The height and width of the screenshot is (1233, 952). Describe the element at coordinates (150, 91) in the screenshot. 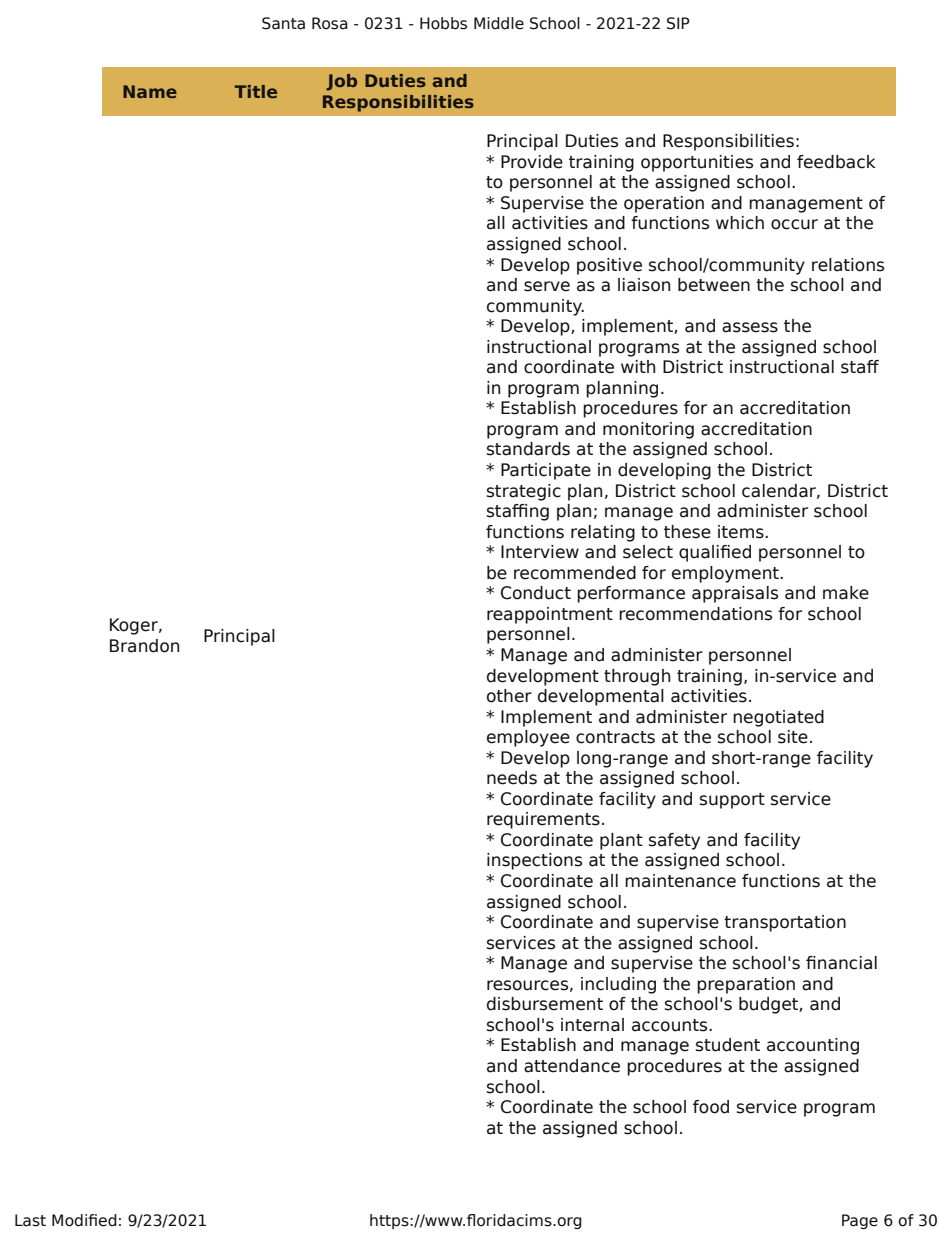

I see `Name` at that location.
